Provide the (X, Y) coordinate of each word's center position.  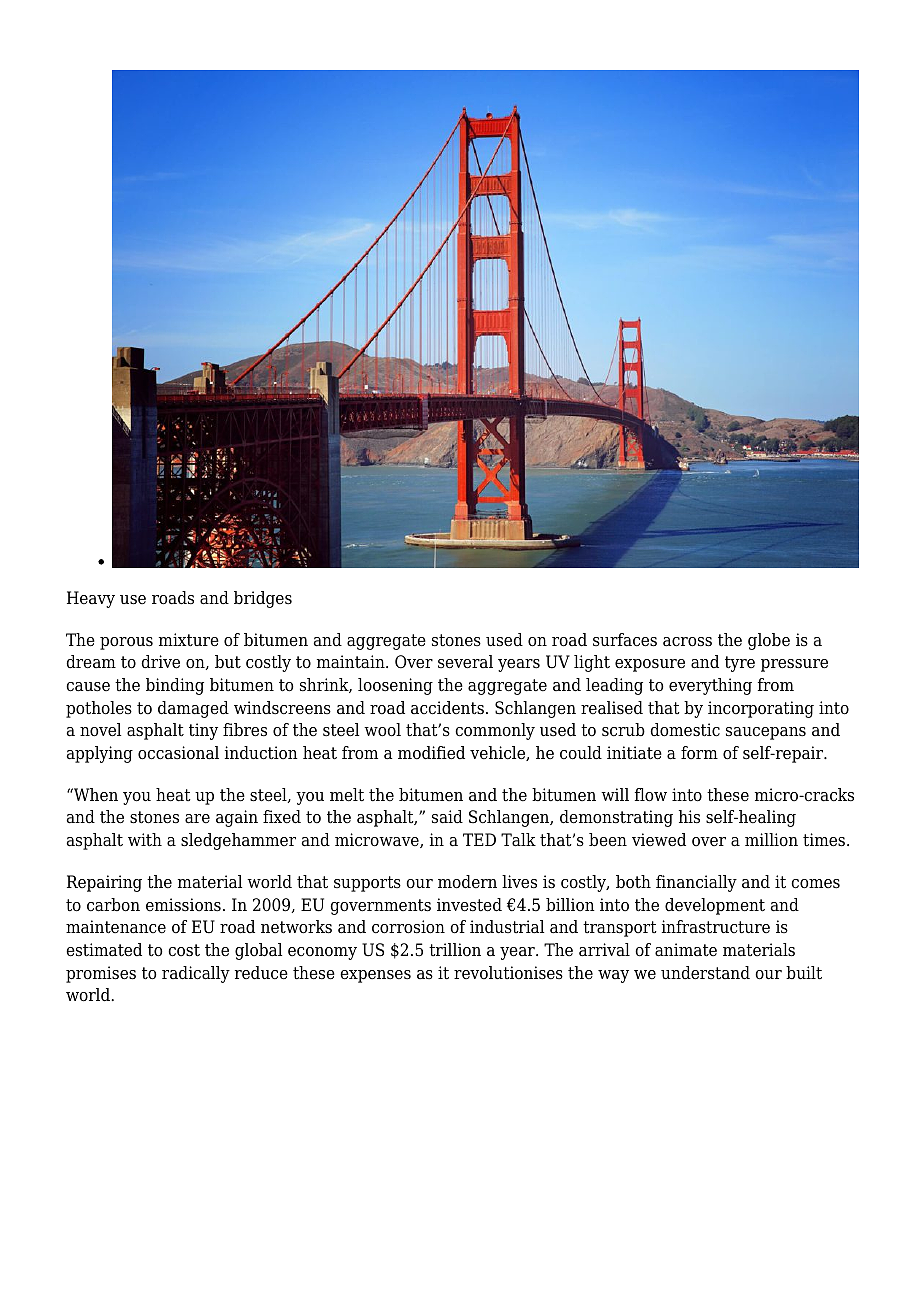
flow (651, 795)
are (197, 819)
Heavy (91, 599)
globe (769, 641)
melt (347, 795)
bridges (263, 599)
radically (196, 974)
